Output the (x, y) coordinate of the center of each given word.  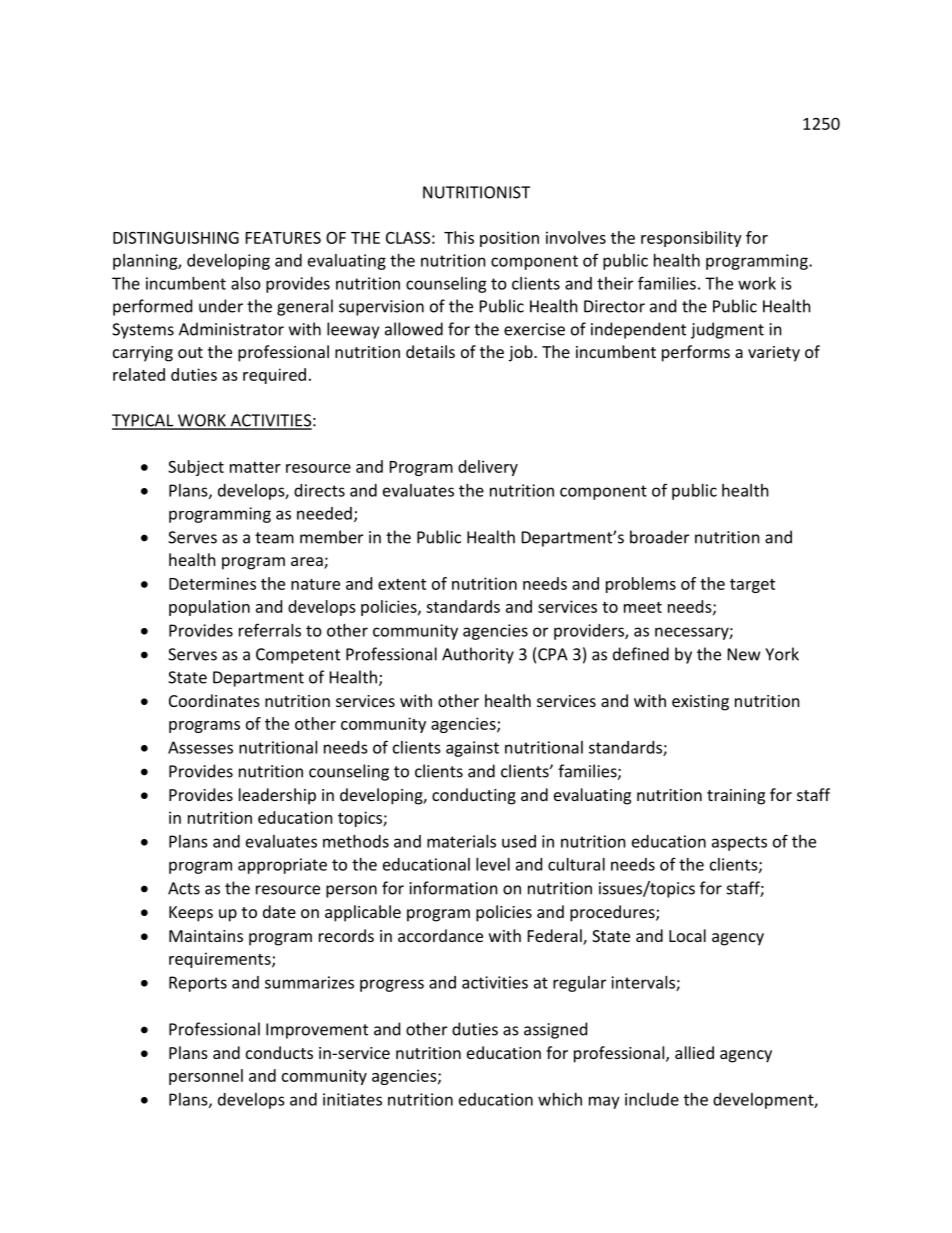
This (459, 237)
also (246, 283)
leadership (277, 796)
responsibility (691, 239)
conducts (279, 1052)
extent (402, 584)
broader (659, 537)
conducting (474, 796)
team (274, 538)
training (736, 797)
